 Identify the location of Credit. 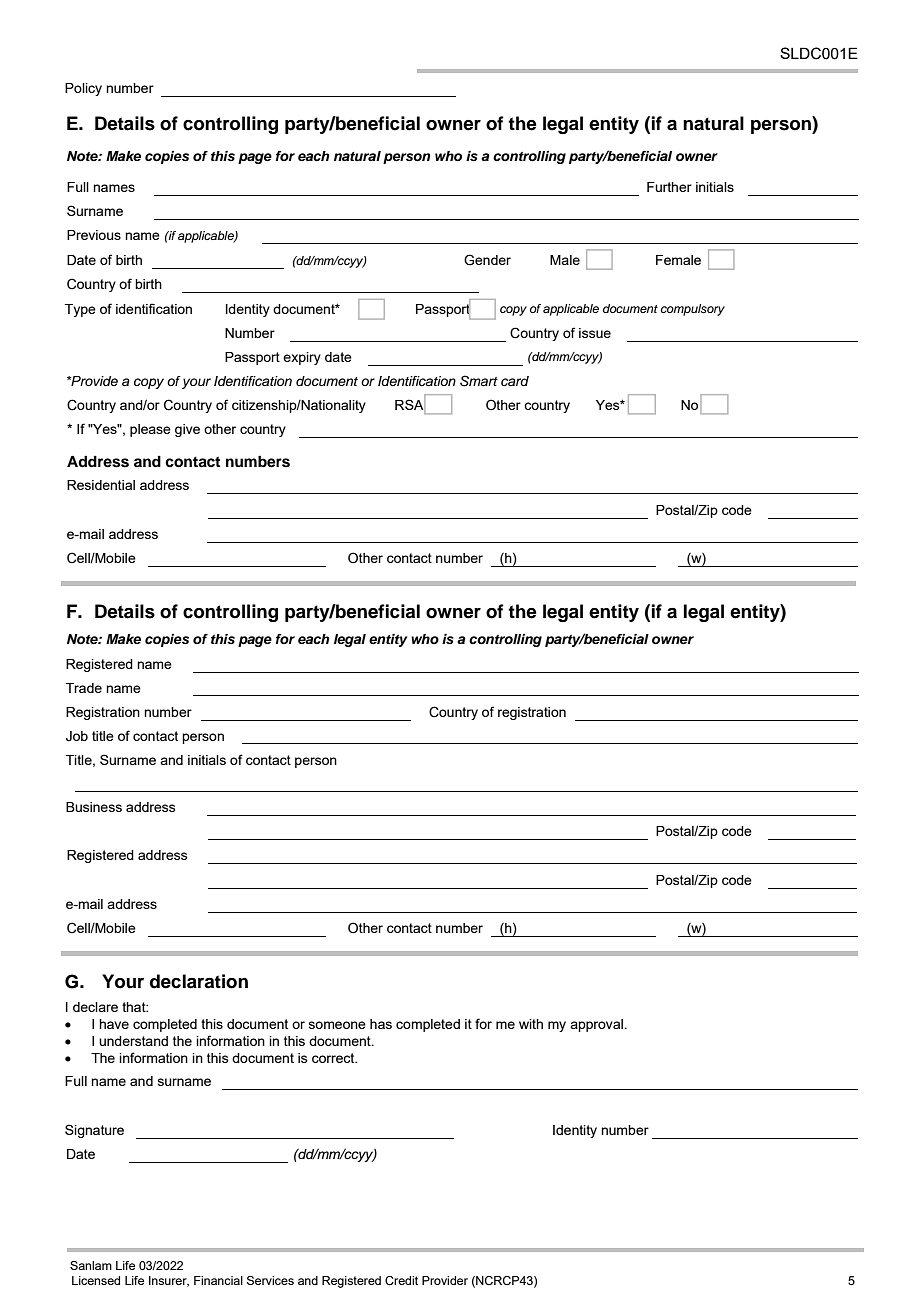
(401, 1280).
